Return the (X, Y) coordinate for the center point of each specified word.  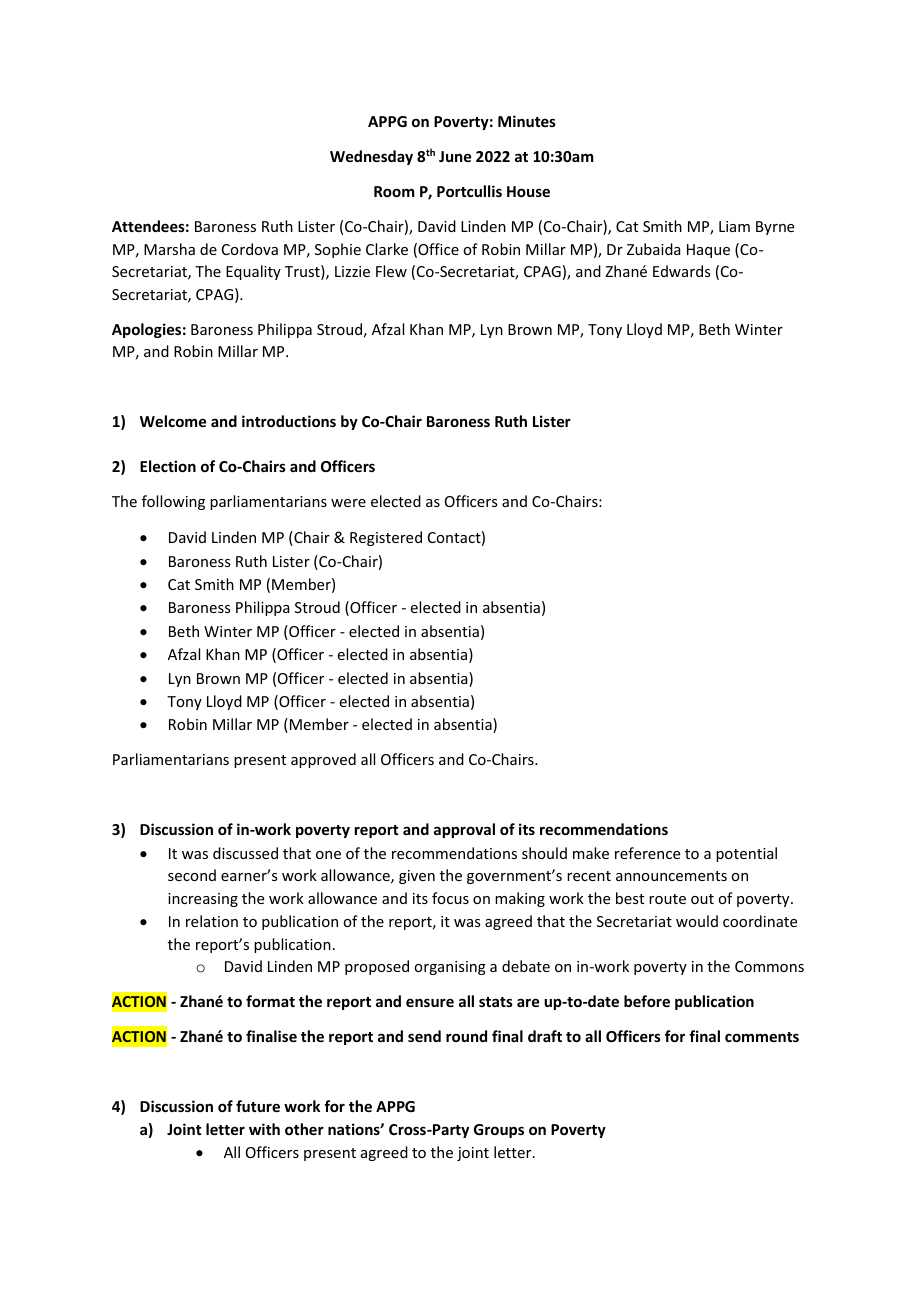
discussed (245, 853)
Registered (386, 538)
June (455, 156)
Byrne (775, 228)
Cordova (250, 249)
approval (464, 830)
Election (168, 466)
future (258, 1106)
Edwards (681, 271)
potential (746, 854)
